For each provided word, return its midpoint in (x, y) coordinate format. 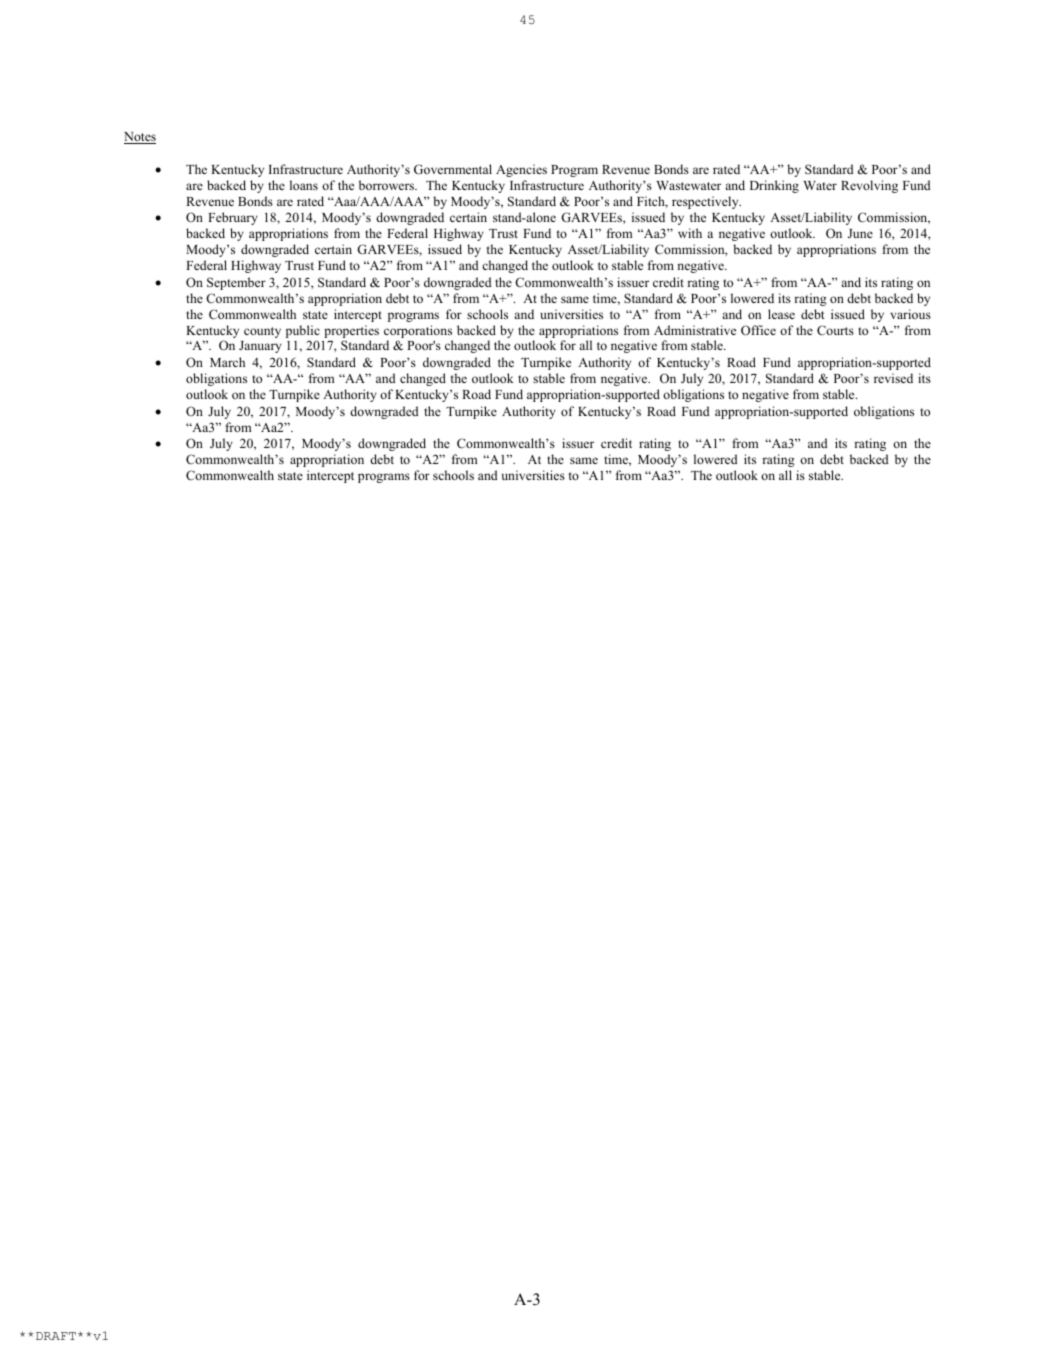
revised (893, 378)
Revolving (869, 186)
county (262, 332)
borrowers (387, 185)
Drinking (774, 186)
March (227, 362)
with (690, 233)
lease (781, 314)
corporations (418, 331)
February (233, 218)
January (260, 347)
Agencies (521, 170)
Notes (140, 138)
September (236, 283)
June (860, 233)
